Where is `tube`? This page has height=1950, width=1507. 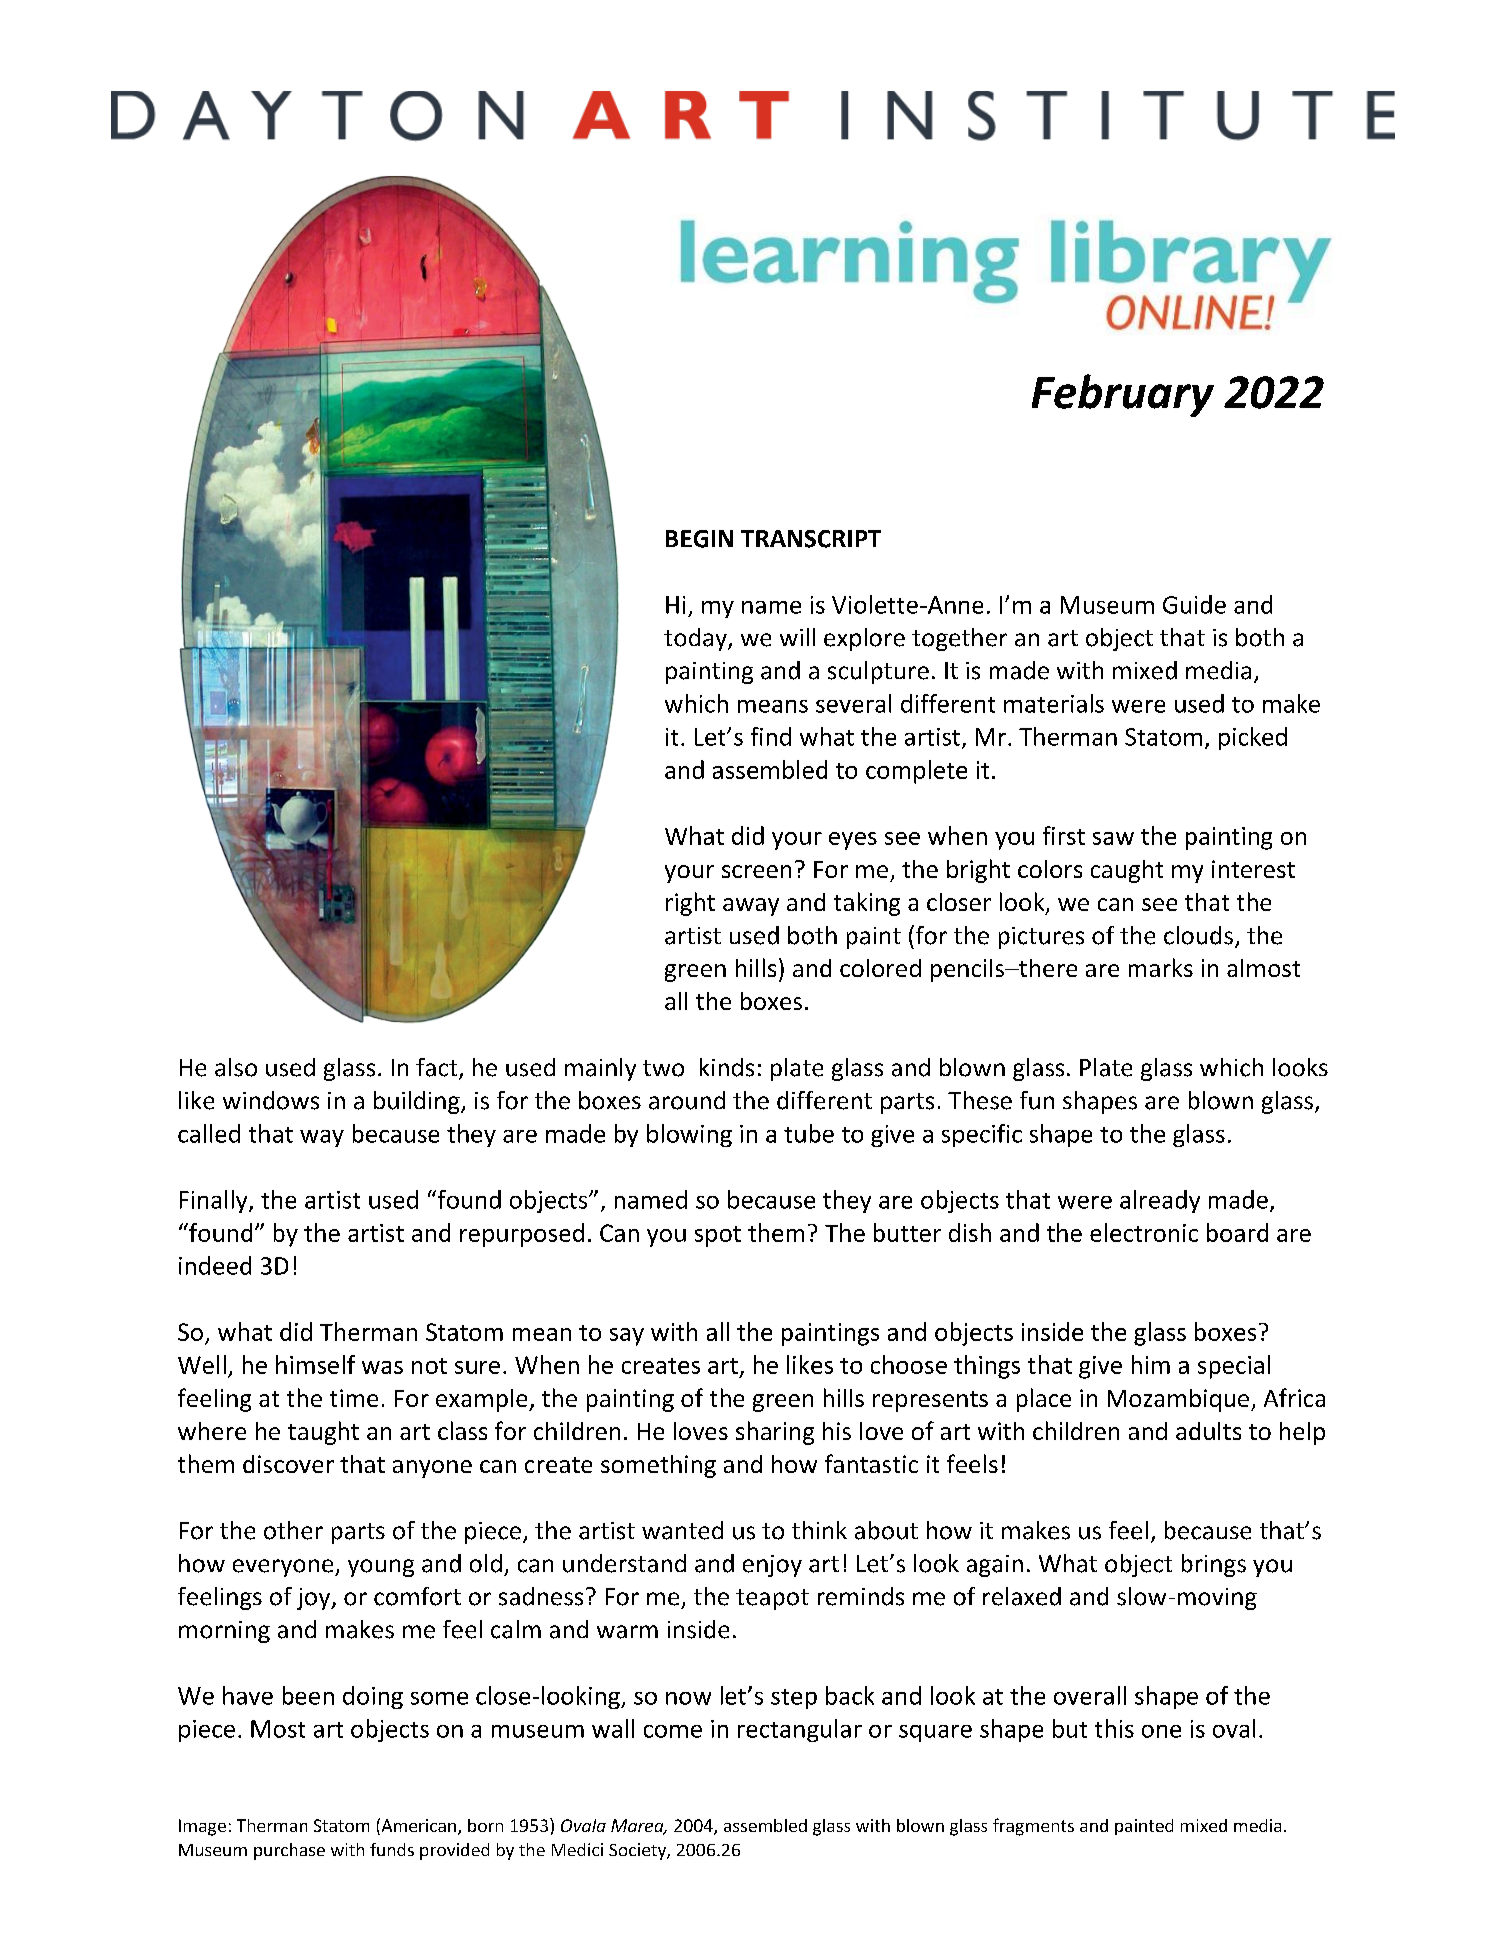 tube is located at coordinates (809, 1133).
